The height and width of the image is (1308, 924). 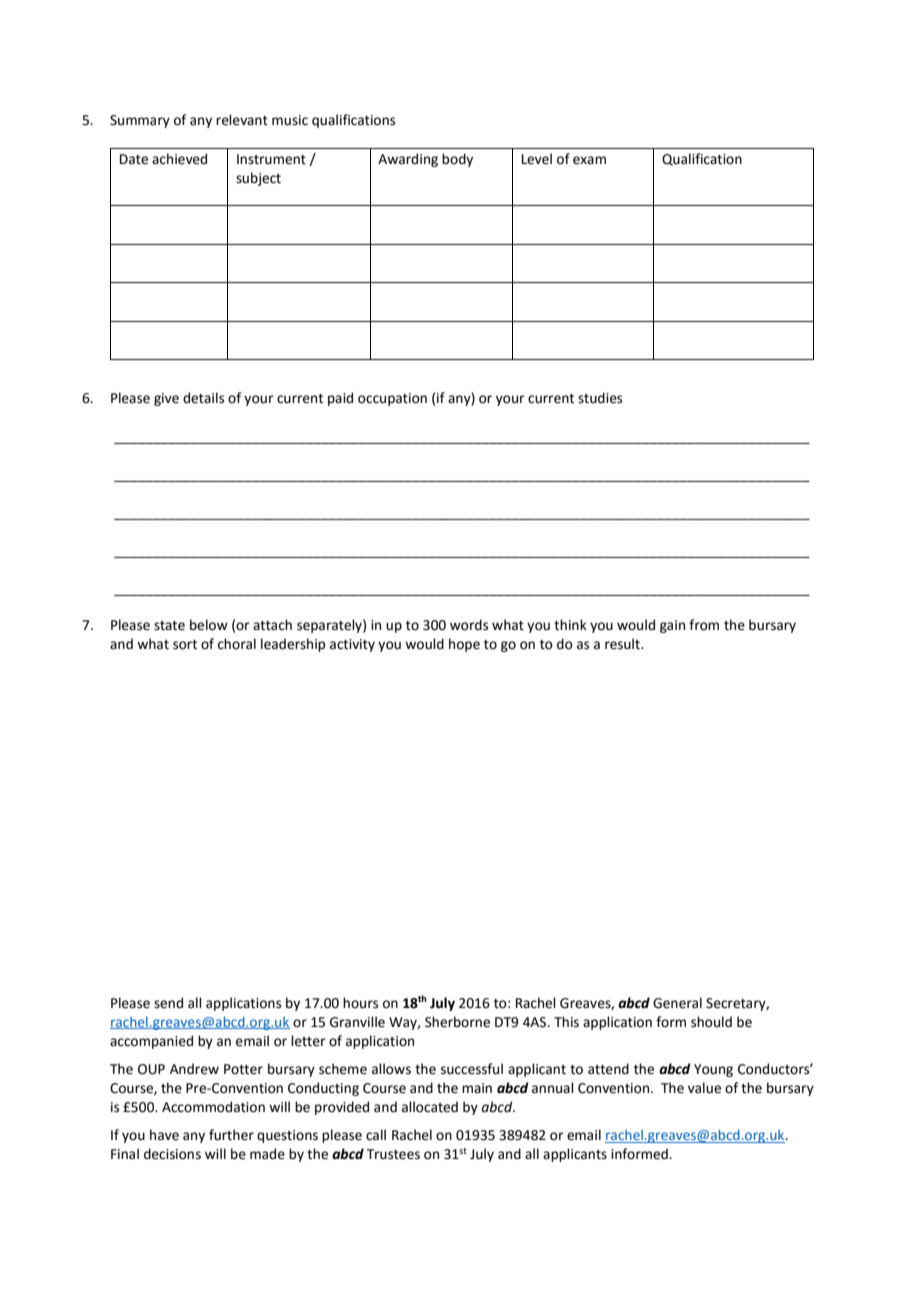 I want to click on occupation, so click(x=392, y=399).
